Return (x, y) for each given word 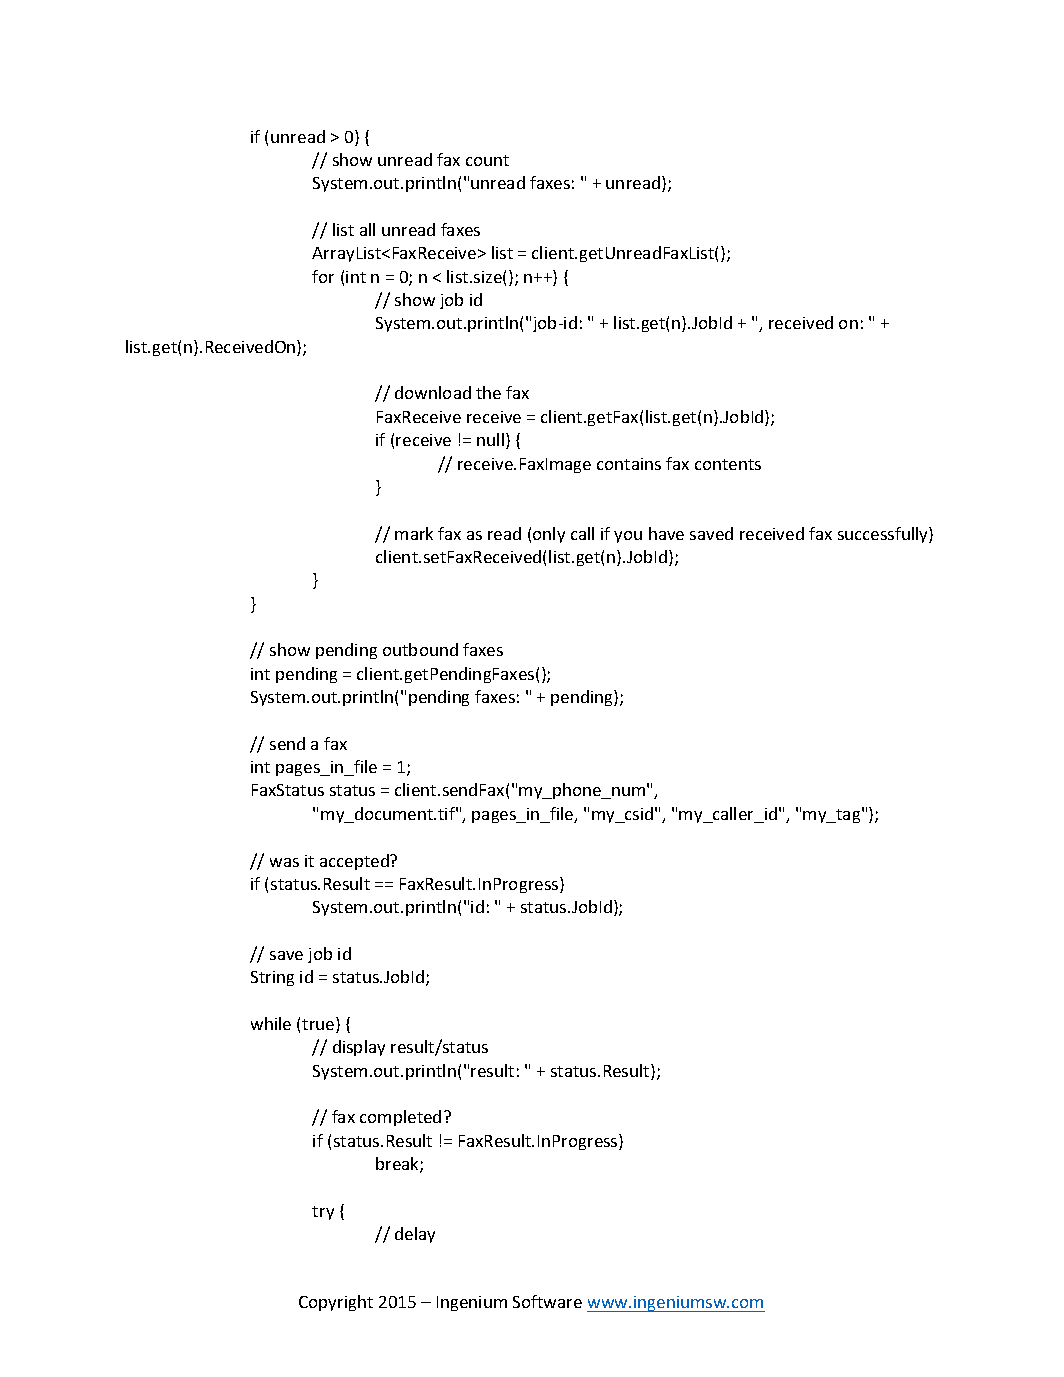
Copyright (336, 1303)
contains (629, 464)
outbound (420, 649)
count (487, 160)
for (323, 276)
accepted (355, 862)
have (666, 533)
